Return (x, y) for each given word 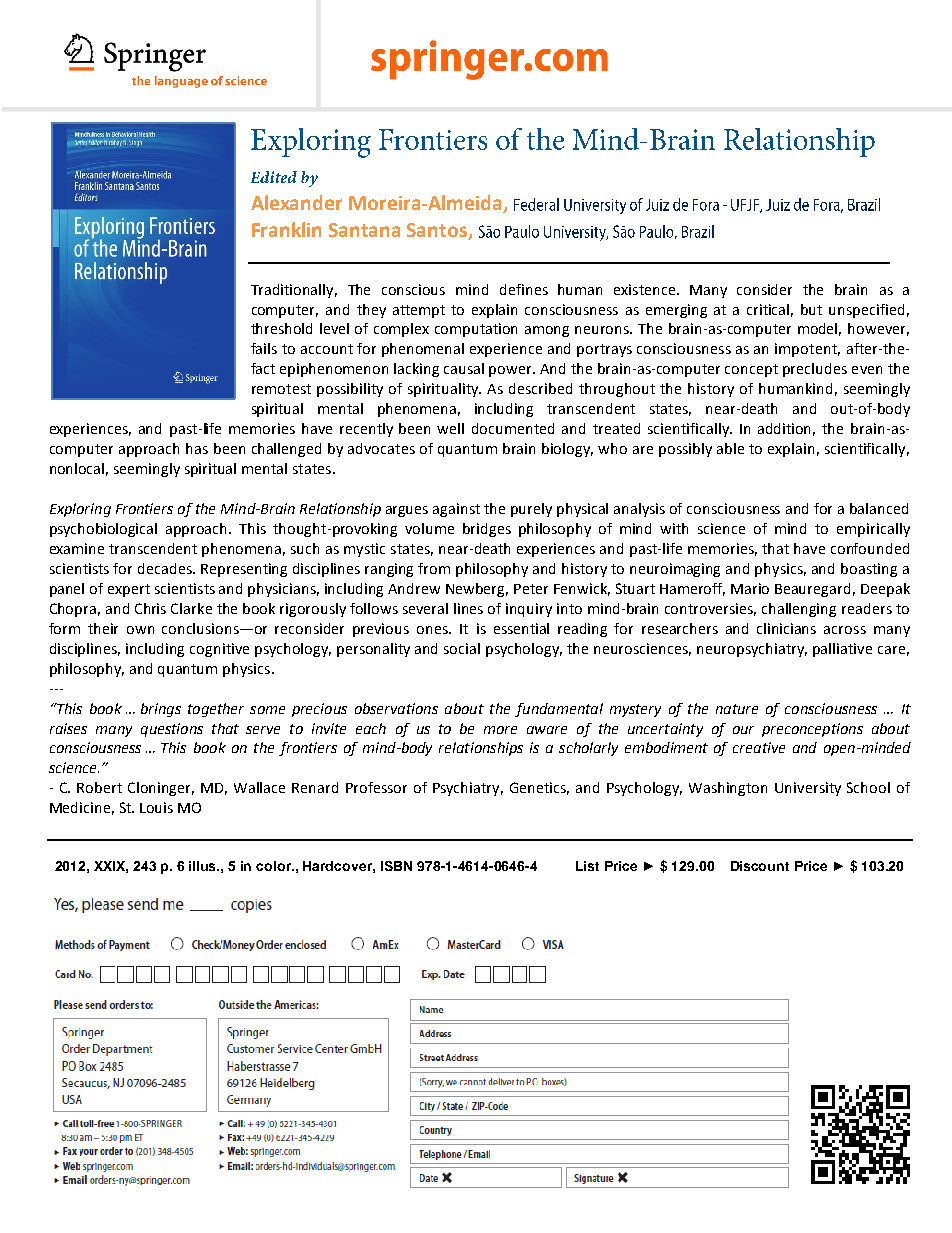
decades (166, 568)
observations (396, 708)
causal (464, 368)
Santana (364, 230)
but (811, 309)
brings (161, 710)
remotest (281, 389)
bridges (487, 530)
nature (737, 709)
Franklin (286, 229)
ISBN (396, 866)
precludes (815, 370)
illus (204, 866)
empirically (873, 530)
